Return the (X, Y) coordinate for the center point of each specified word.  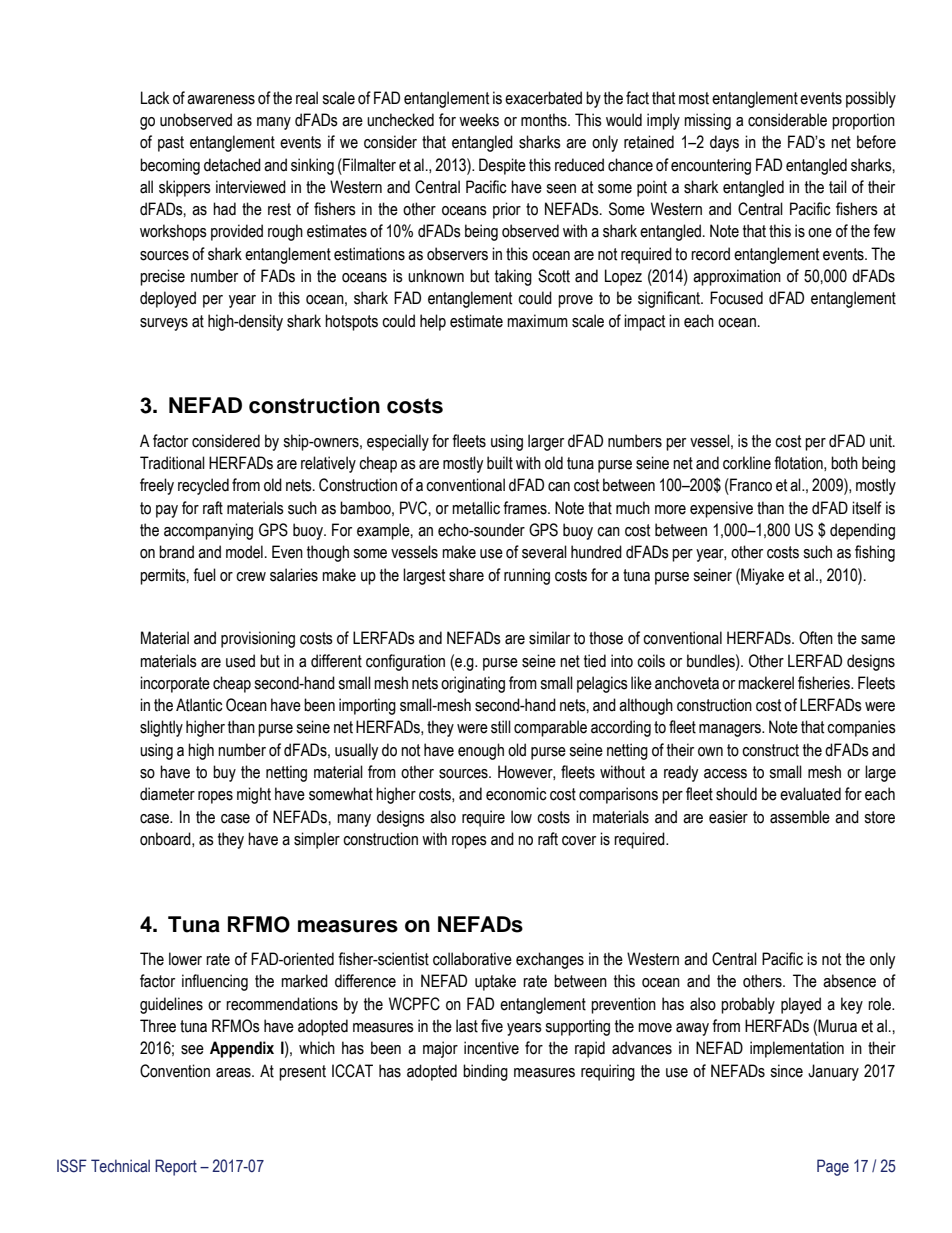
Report (176, 1167)
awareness (221, 100)
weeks (479, 120)
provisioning (258, 639)
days (724, 143)
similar (549, 638)
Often (816, 638)
